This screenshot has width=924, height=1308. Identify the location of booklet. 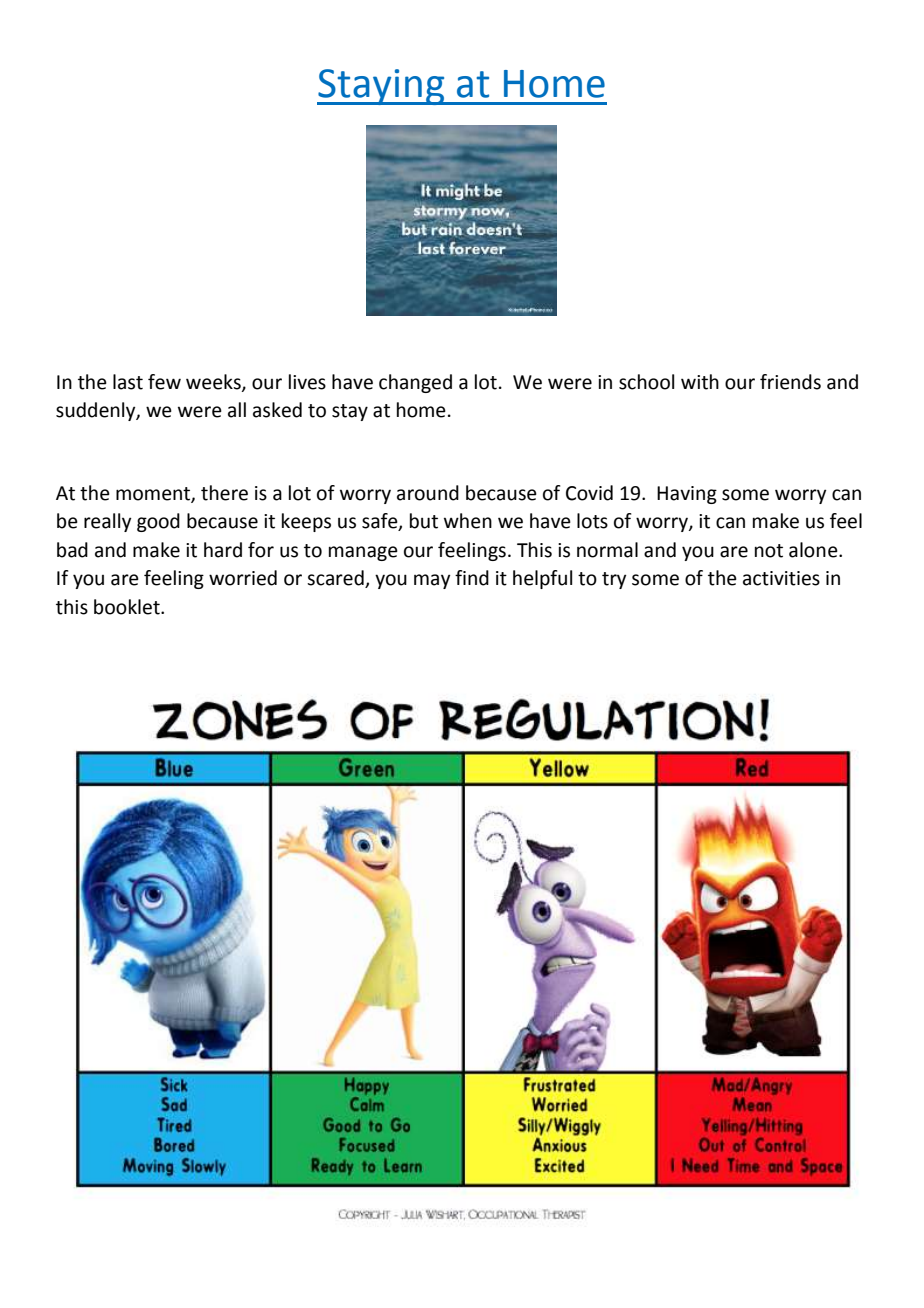
(128, 607).
